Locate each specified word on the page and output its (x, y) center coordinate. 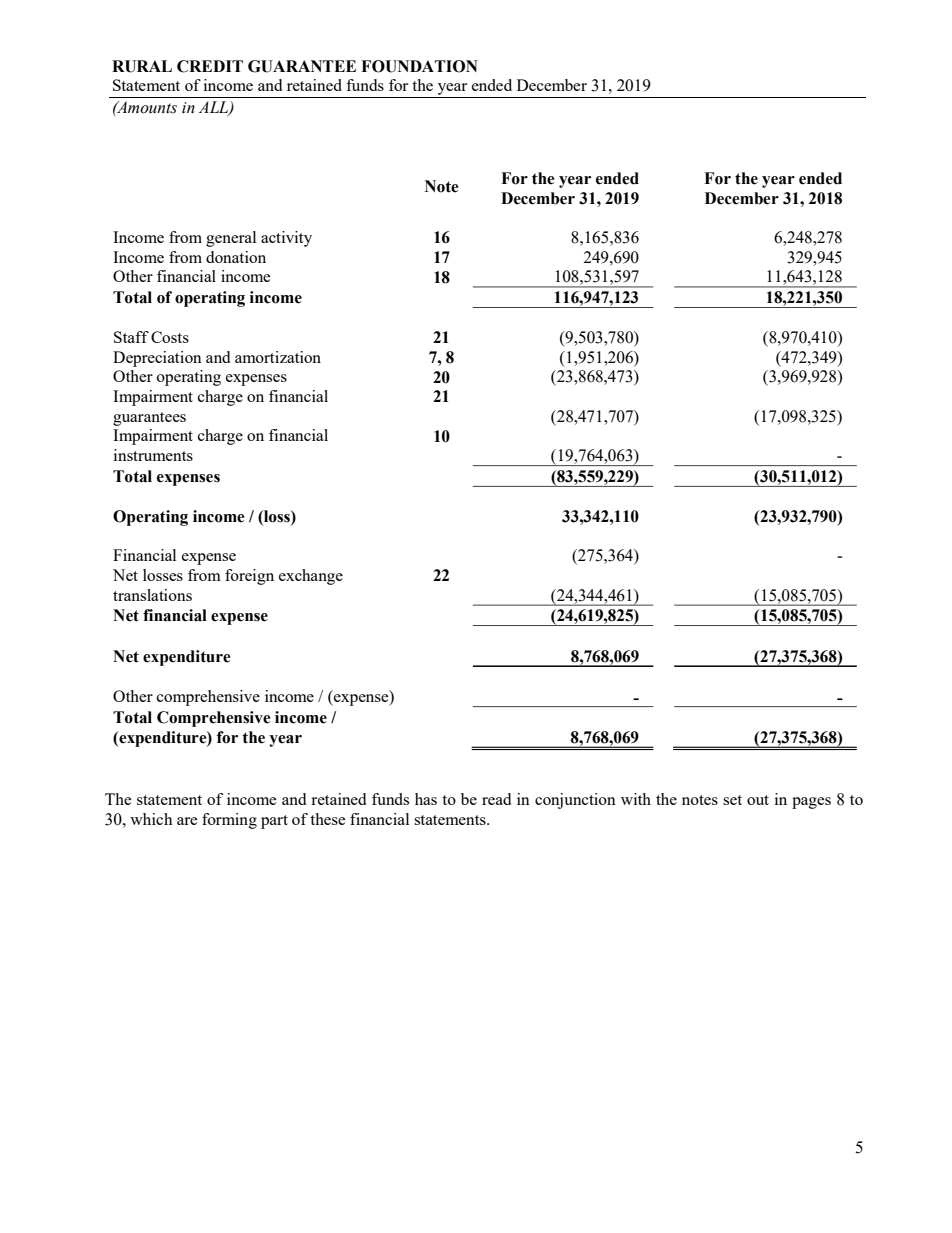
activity (286, 239)
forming (229, 821)
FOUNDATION (419, 66)
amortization (278, 357)
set (732, 800)
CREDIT (210, 66)
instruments (153, 455)
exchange (311, 577)
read (496, 799)
